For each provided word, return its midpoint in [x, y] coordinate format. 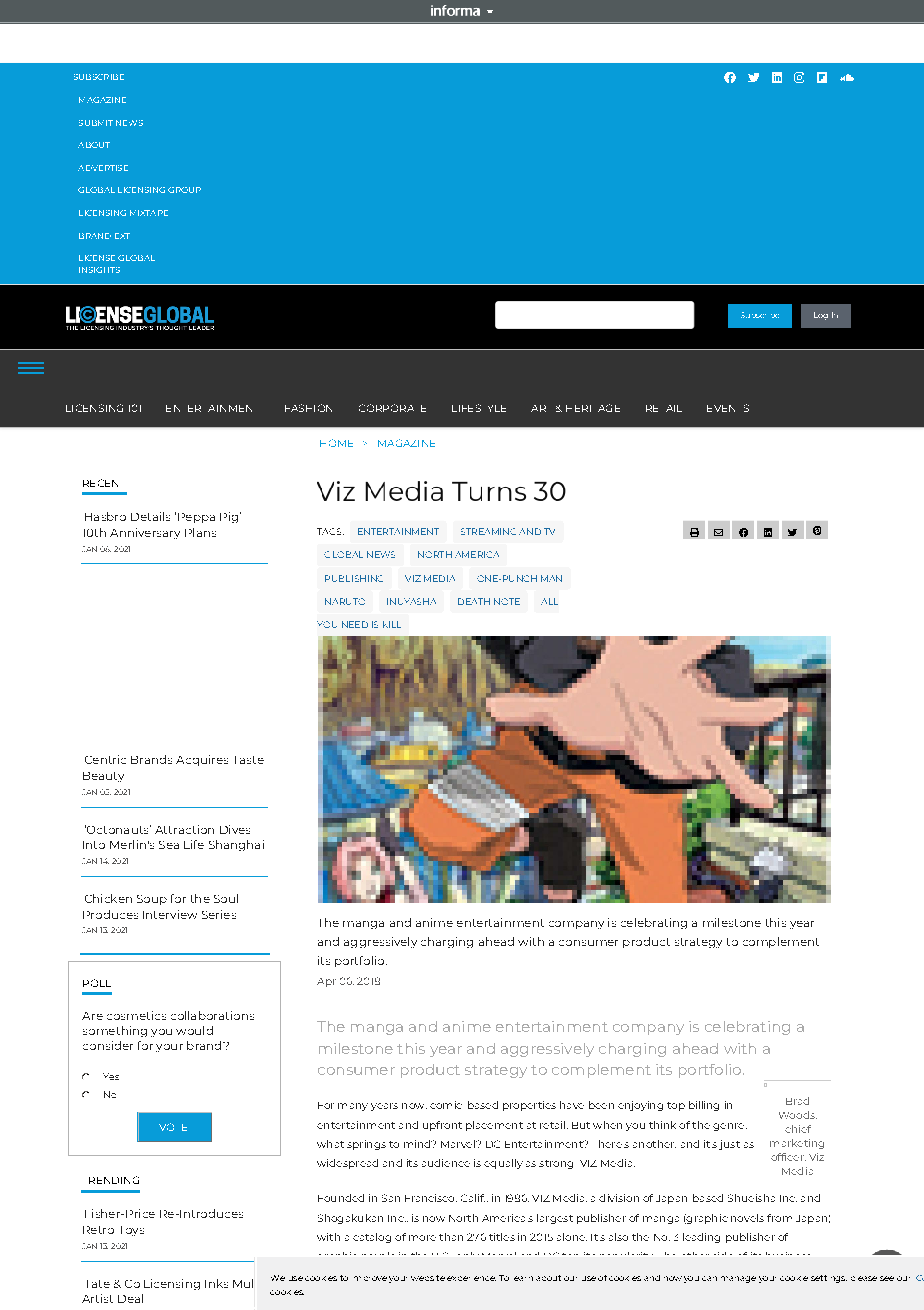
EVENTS [728, 408]
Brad [797, 1101]
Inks [216, 1283]
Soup [152, 900]
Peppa [196, 518]
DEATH [474, 601]
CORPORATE [392, 408]
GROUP [184, 190]
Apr [326, 982]
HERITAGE [593, 408]
